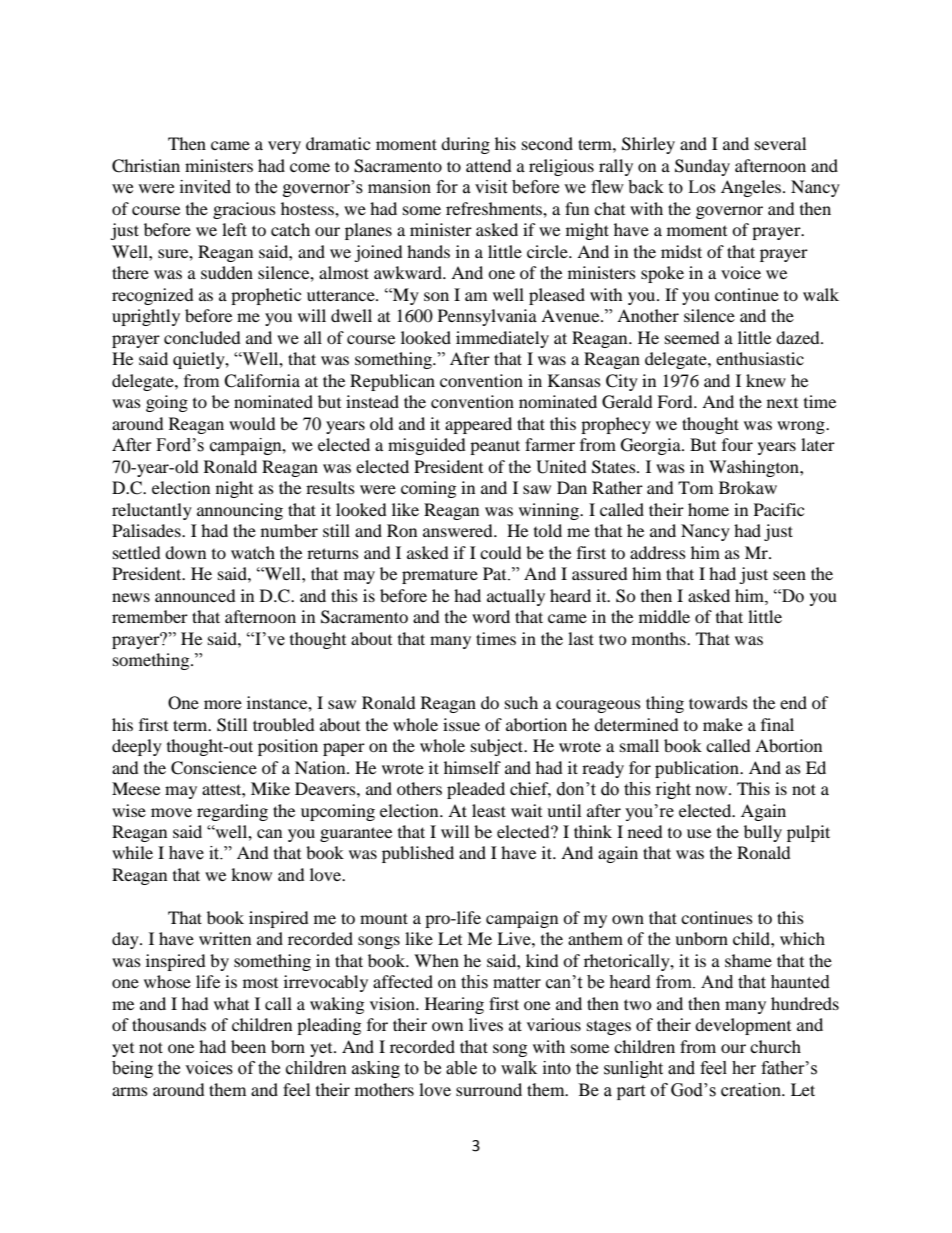 This screenshot has width=952, height=1233. I want to click on announced, so click(195, 595).
